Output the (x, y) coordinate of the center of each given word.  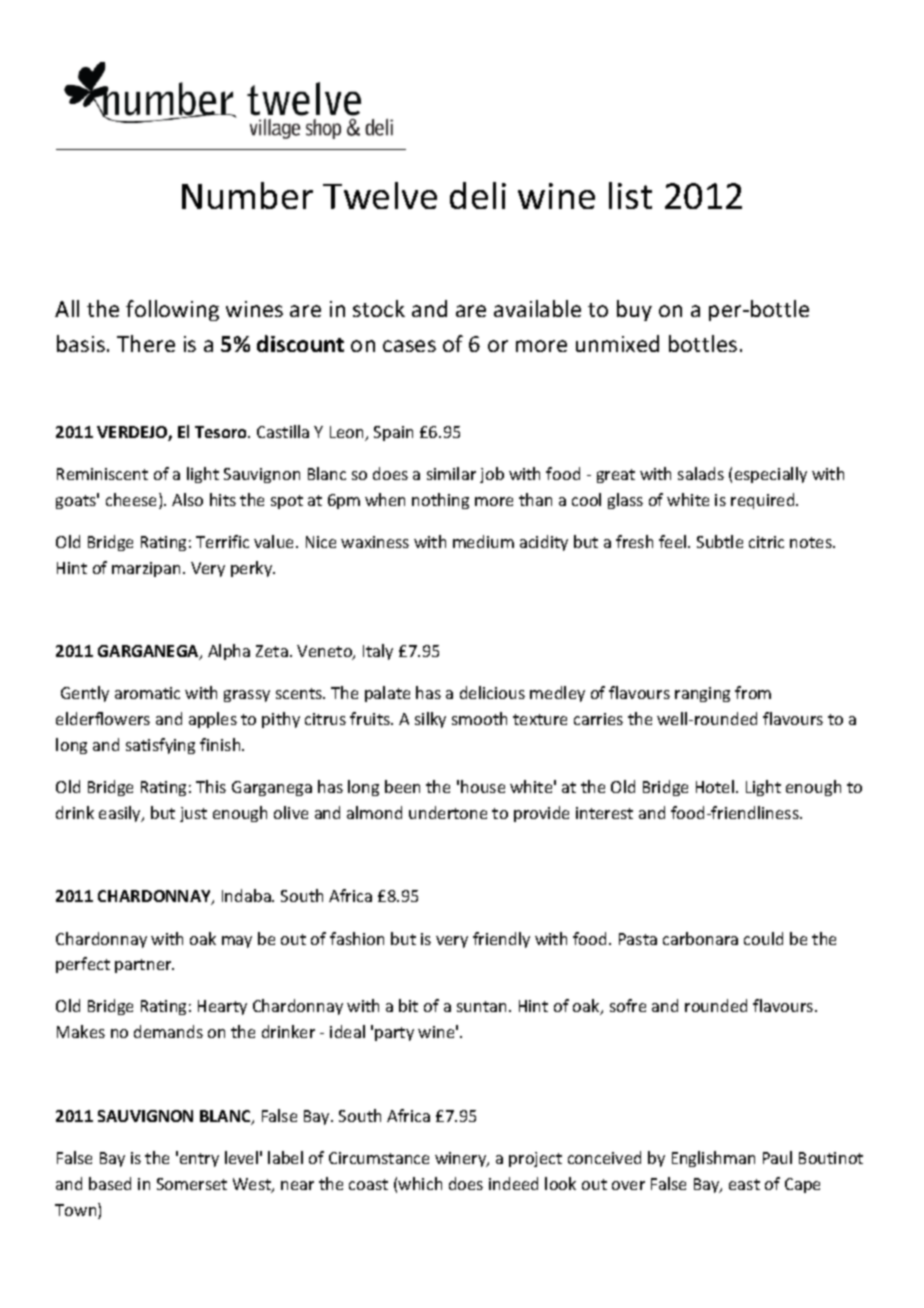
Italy (378, 652)
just (193, 814)
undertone (448, 812)
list (630, 195)
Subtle (720, 541)
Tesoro (222, 432)
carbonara (700, 938)
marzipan (146, 569)
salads (701, 473)
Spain (393, 433)
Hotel (716, 786)
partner (144, 966)
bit (408, 1005)
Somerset (192, 1184)
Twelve (380, 195)
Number (247, 195)
